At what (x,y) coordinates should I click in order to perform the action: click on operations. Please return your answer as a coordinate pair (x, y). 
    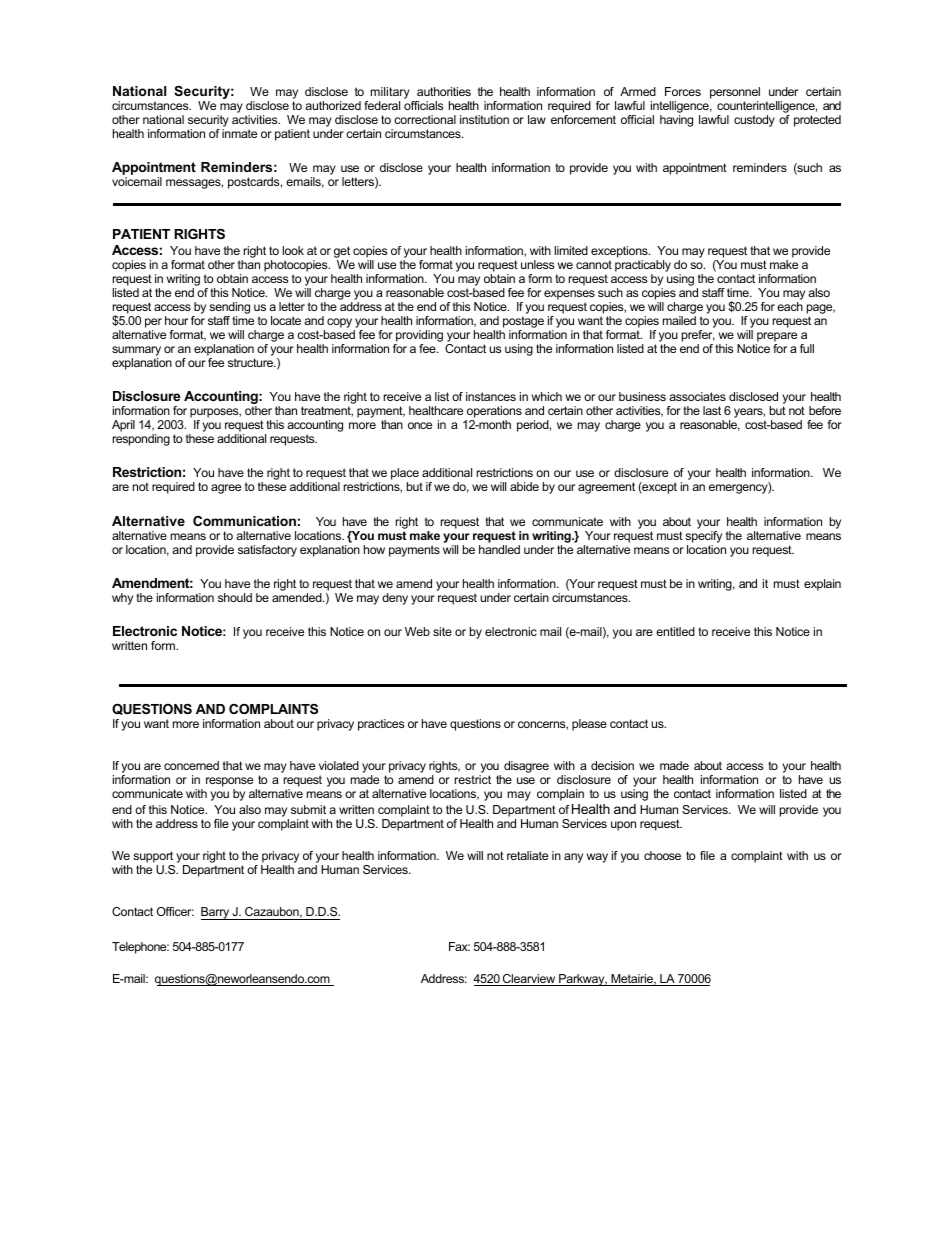
    Looking at the image, I should click on (493, 413).
